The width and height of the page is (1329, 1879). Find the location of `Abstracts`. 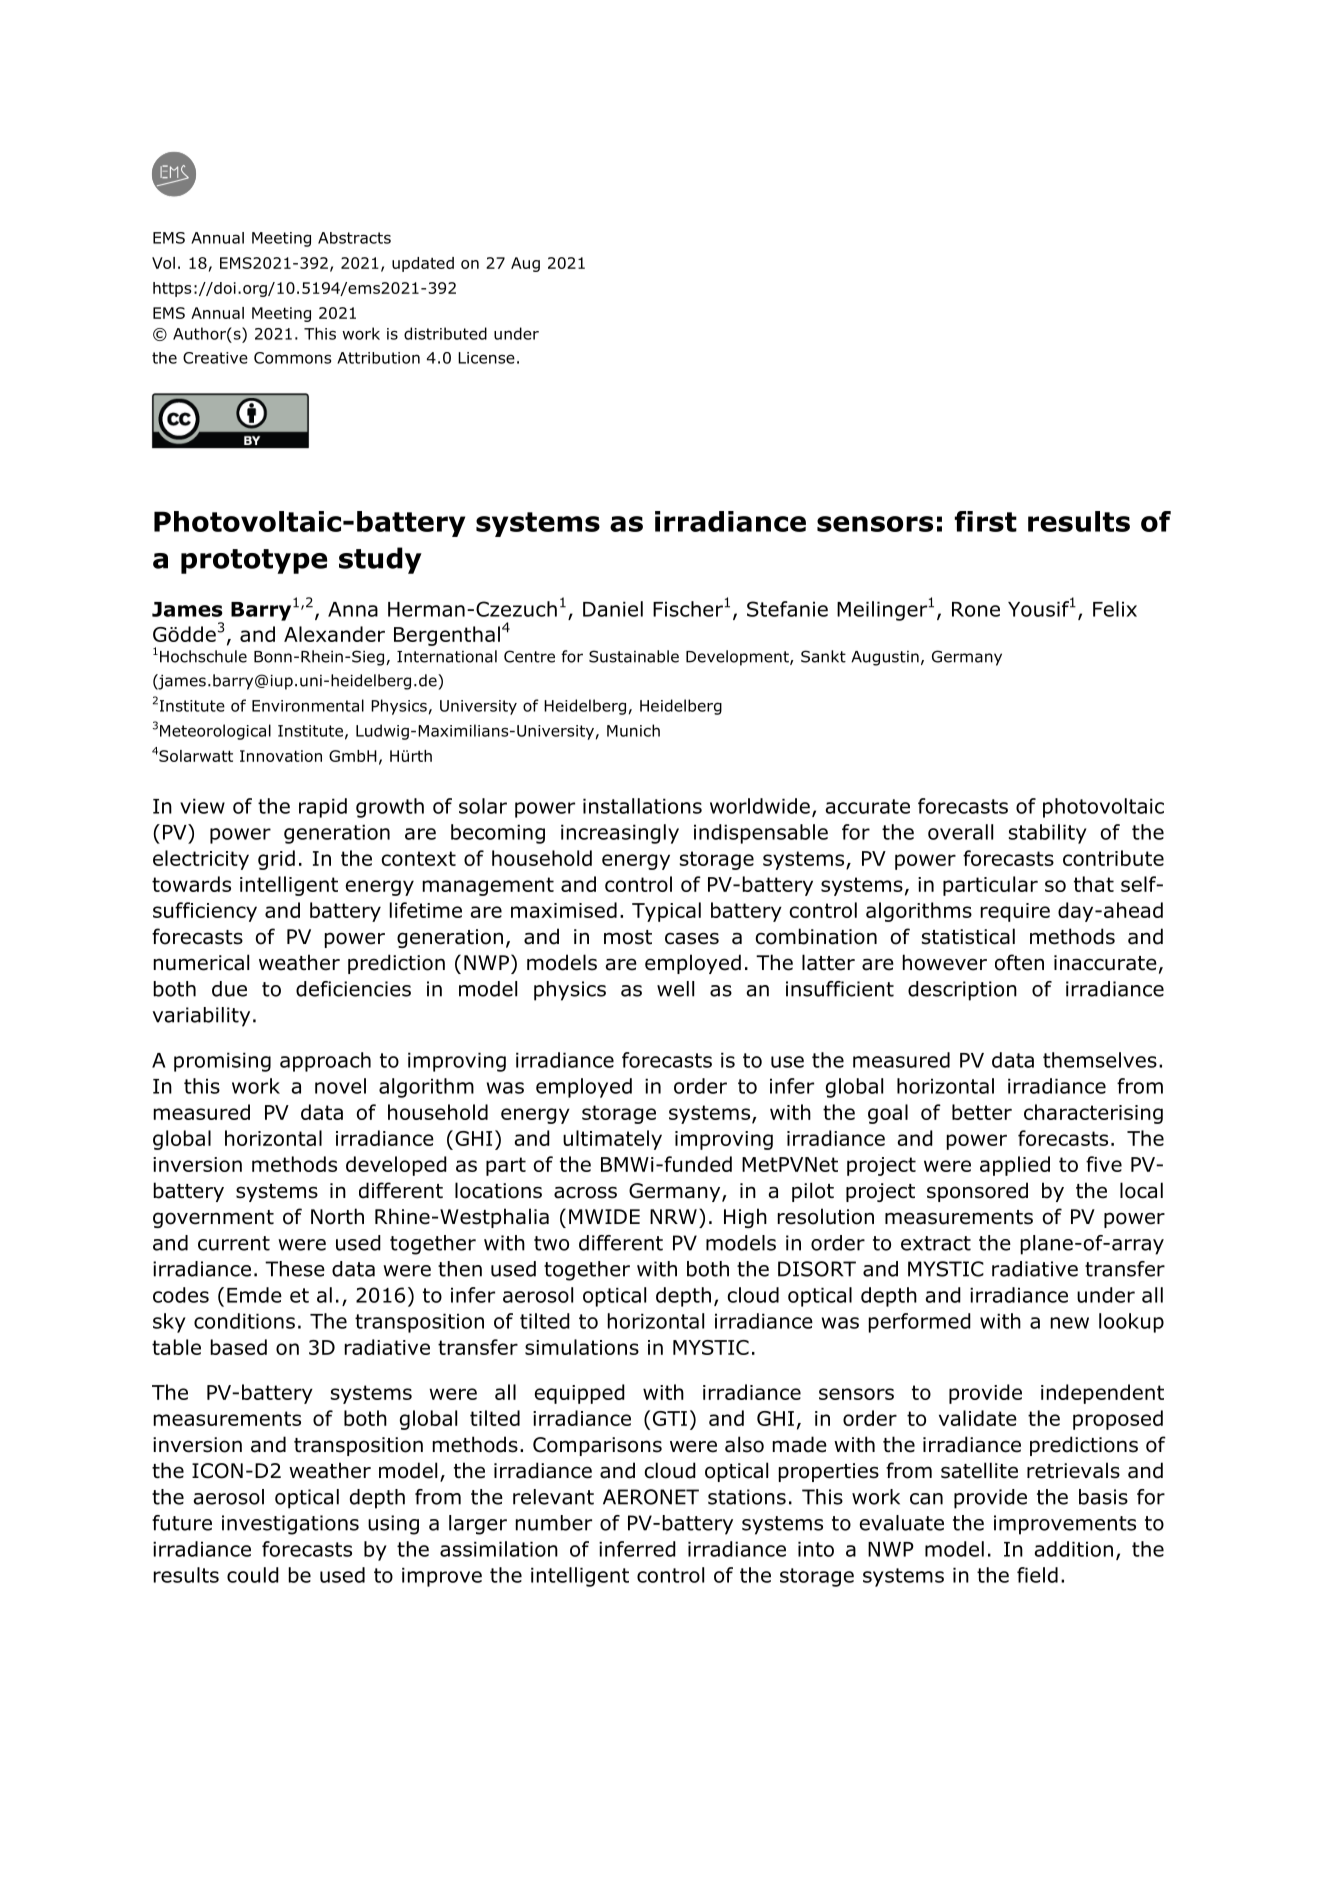

Abstracts is located at coordinates (354, 238).
